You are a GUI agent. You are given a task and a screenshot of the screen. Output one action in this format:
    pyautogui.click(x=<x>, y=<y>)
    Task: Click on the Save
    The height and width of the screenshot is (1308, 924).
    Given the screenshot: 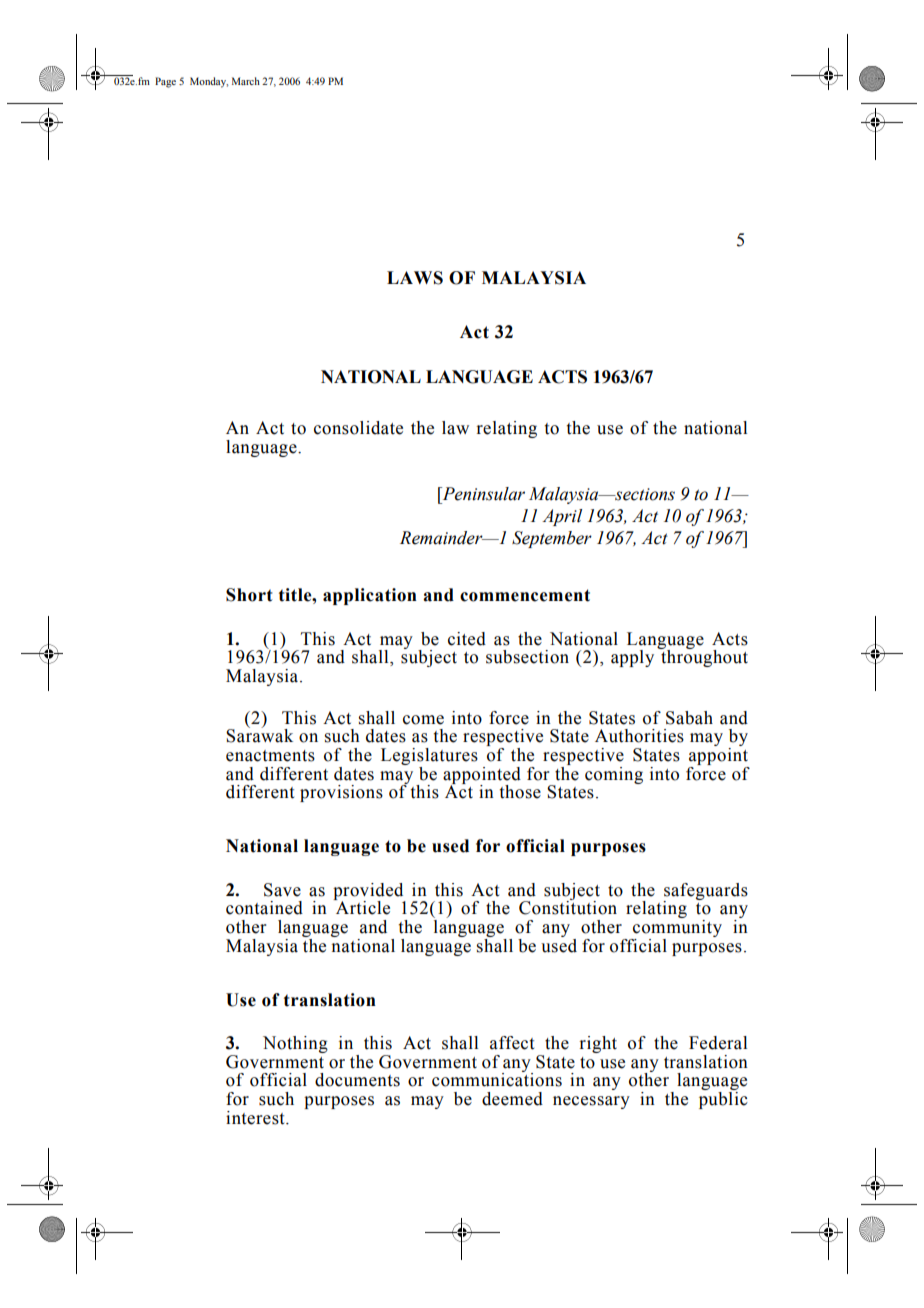 What is the action you would take?
    pyautogui.click(x=282, y=890)
